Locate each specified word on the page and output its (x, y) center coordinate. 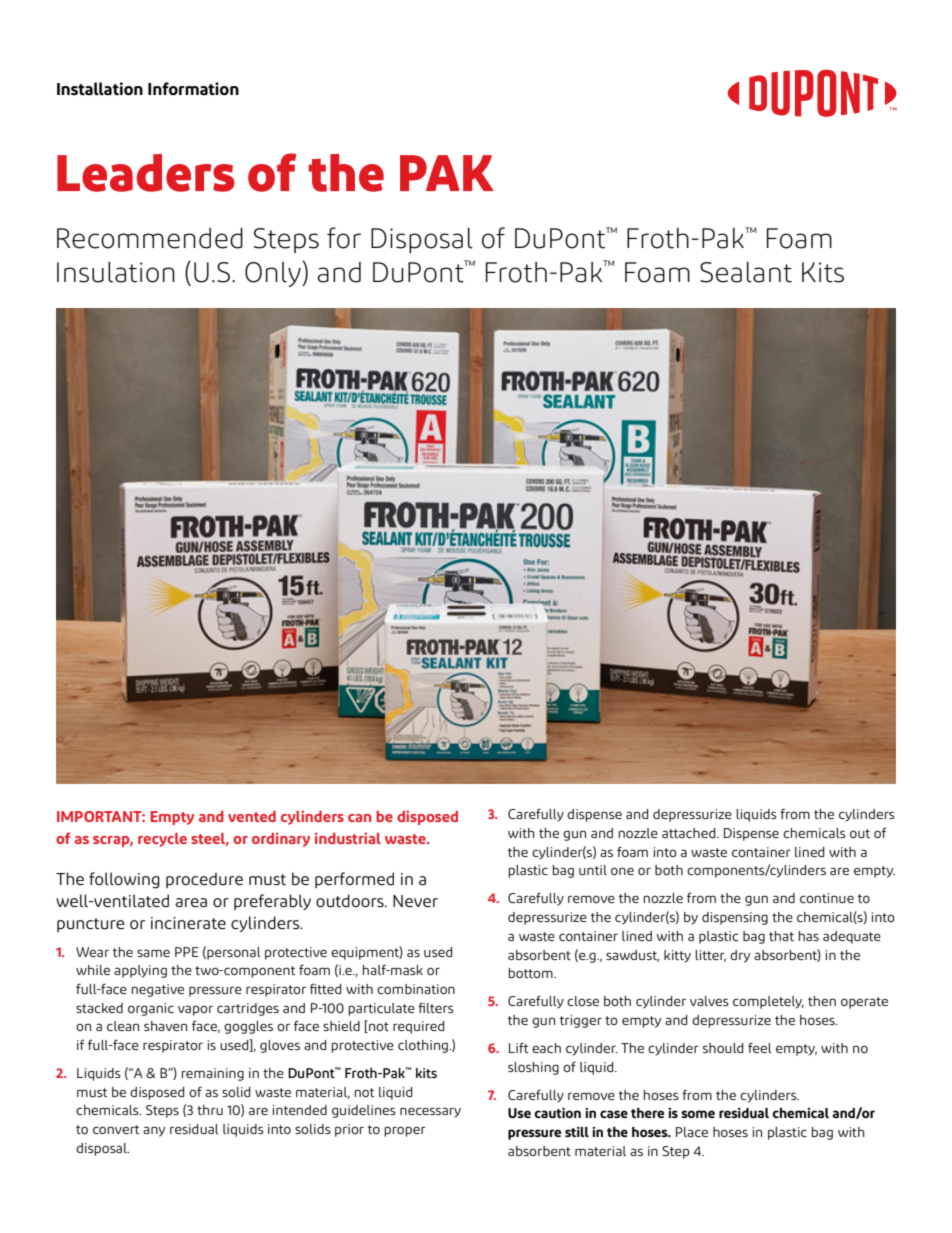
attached (690, 833)
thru (210, 1110)
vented (252, 816)
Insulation (116, 272)
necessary (430, 1112)
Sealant (746, 272)
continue (827, 898)
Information (193, 89)
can (359, 818)
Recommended (150, 238)
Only (274, 274)
